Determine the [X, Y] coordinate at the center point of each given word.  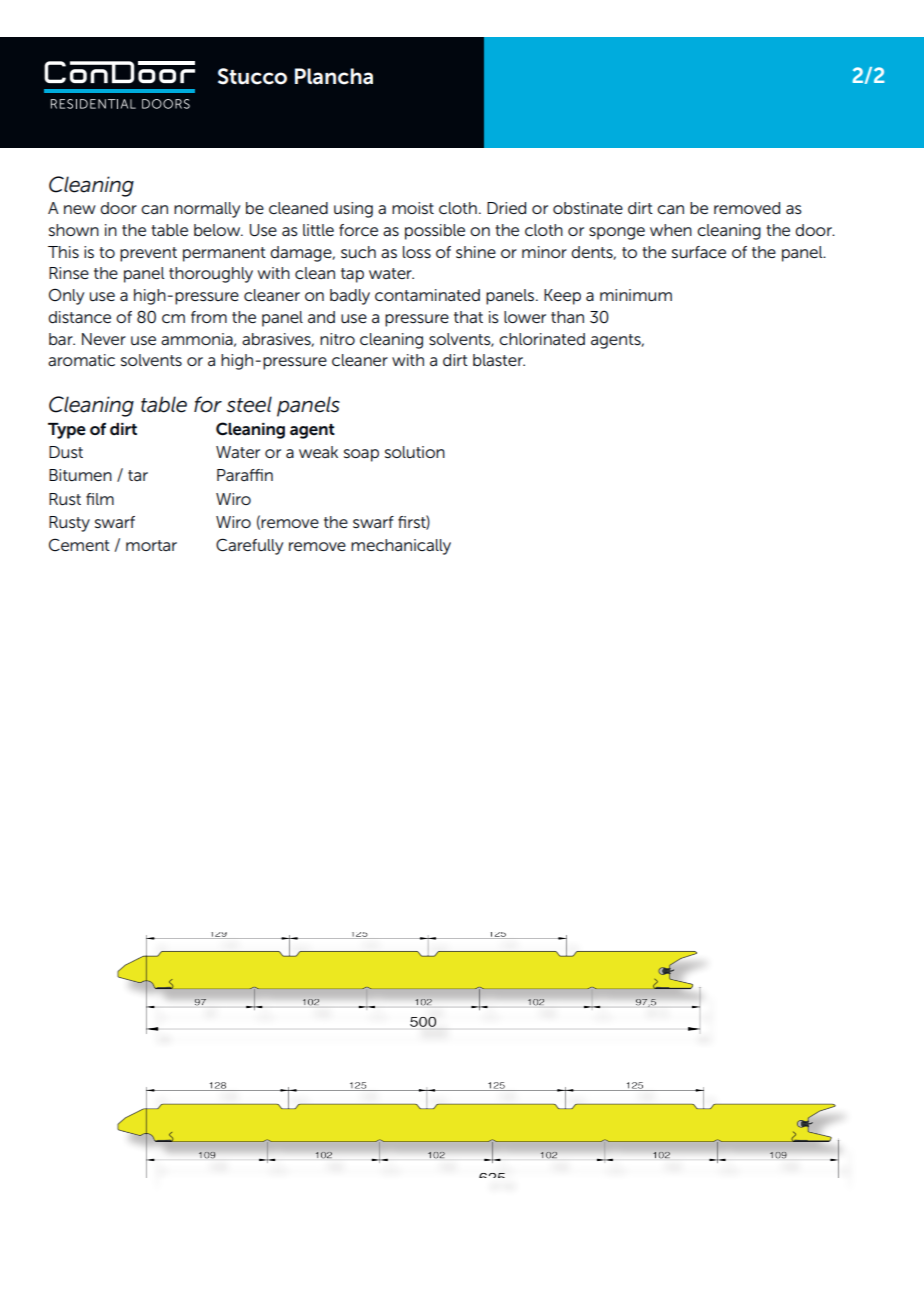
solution [415, 452]
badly [350, 297]
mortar [151, 545]
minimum [636, 295]
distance [79, 317]
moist [413, 208]
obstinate [588, 208]
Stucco [252, 76]
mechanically [401, 547]
